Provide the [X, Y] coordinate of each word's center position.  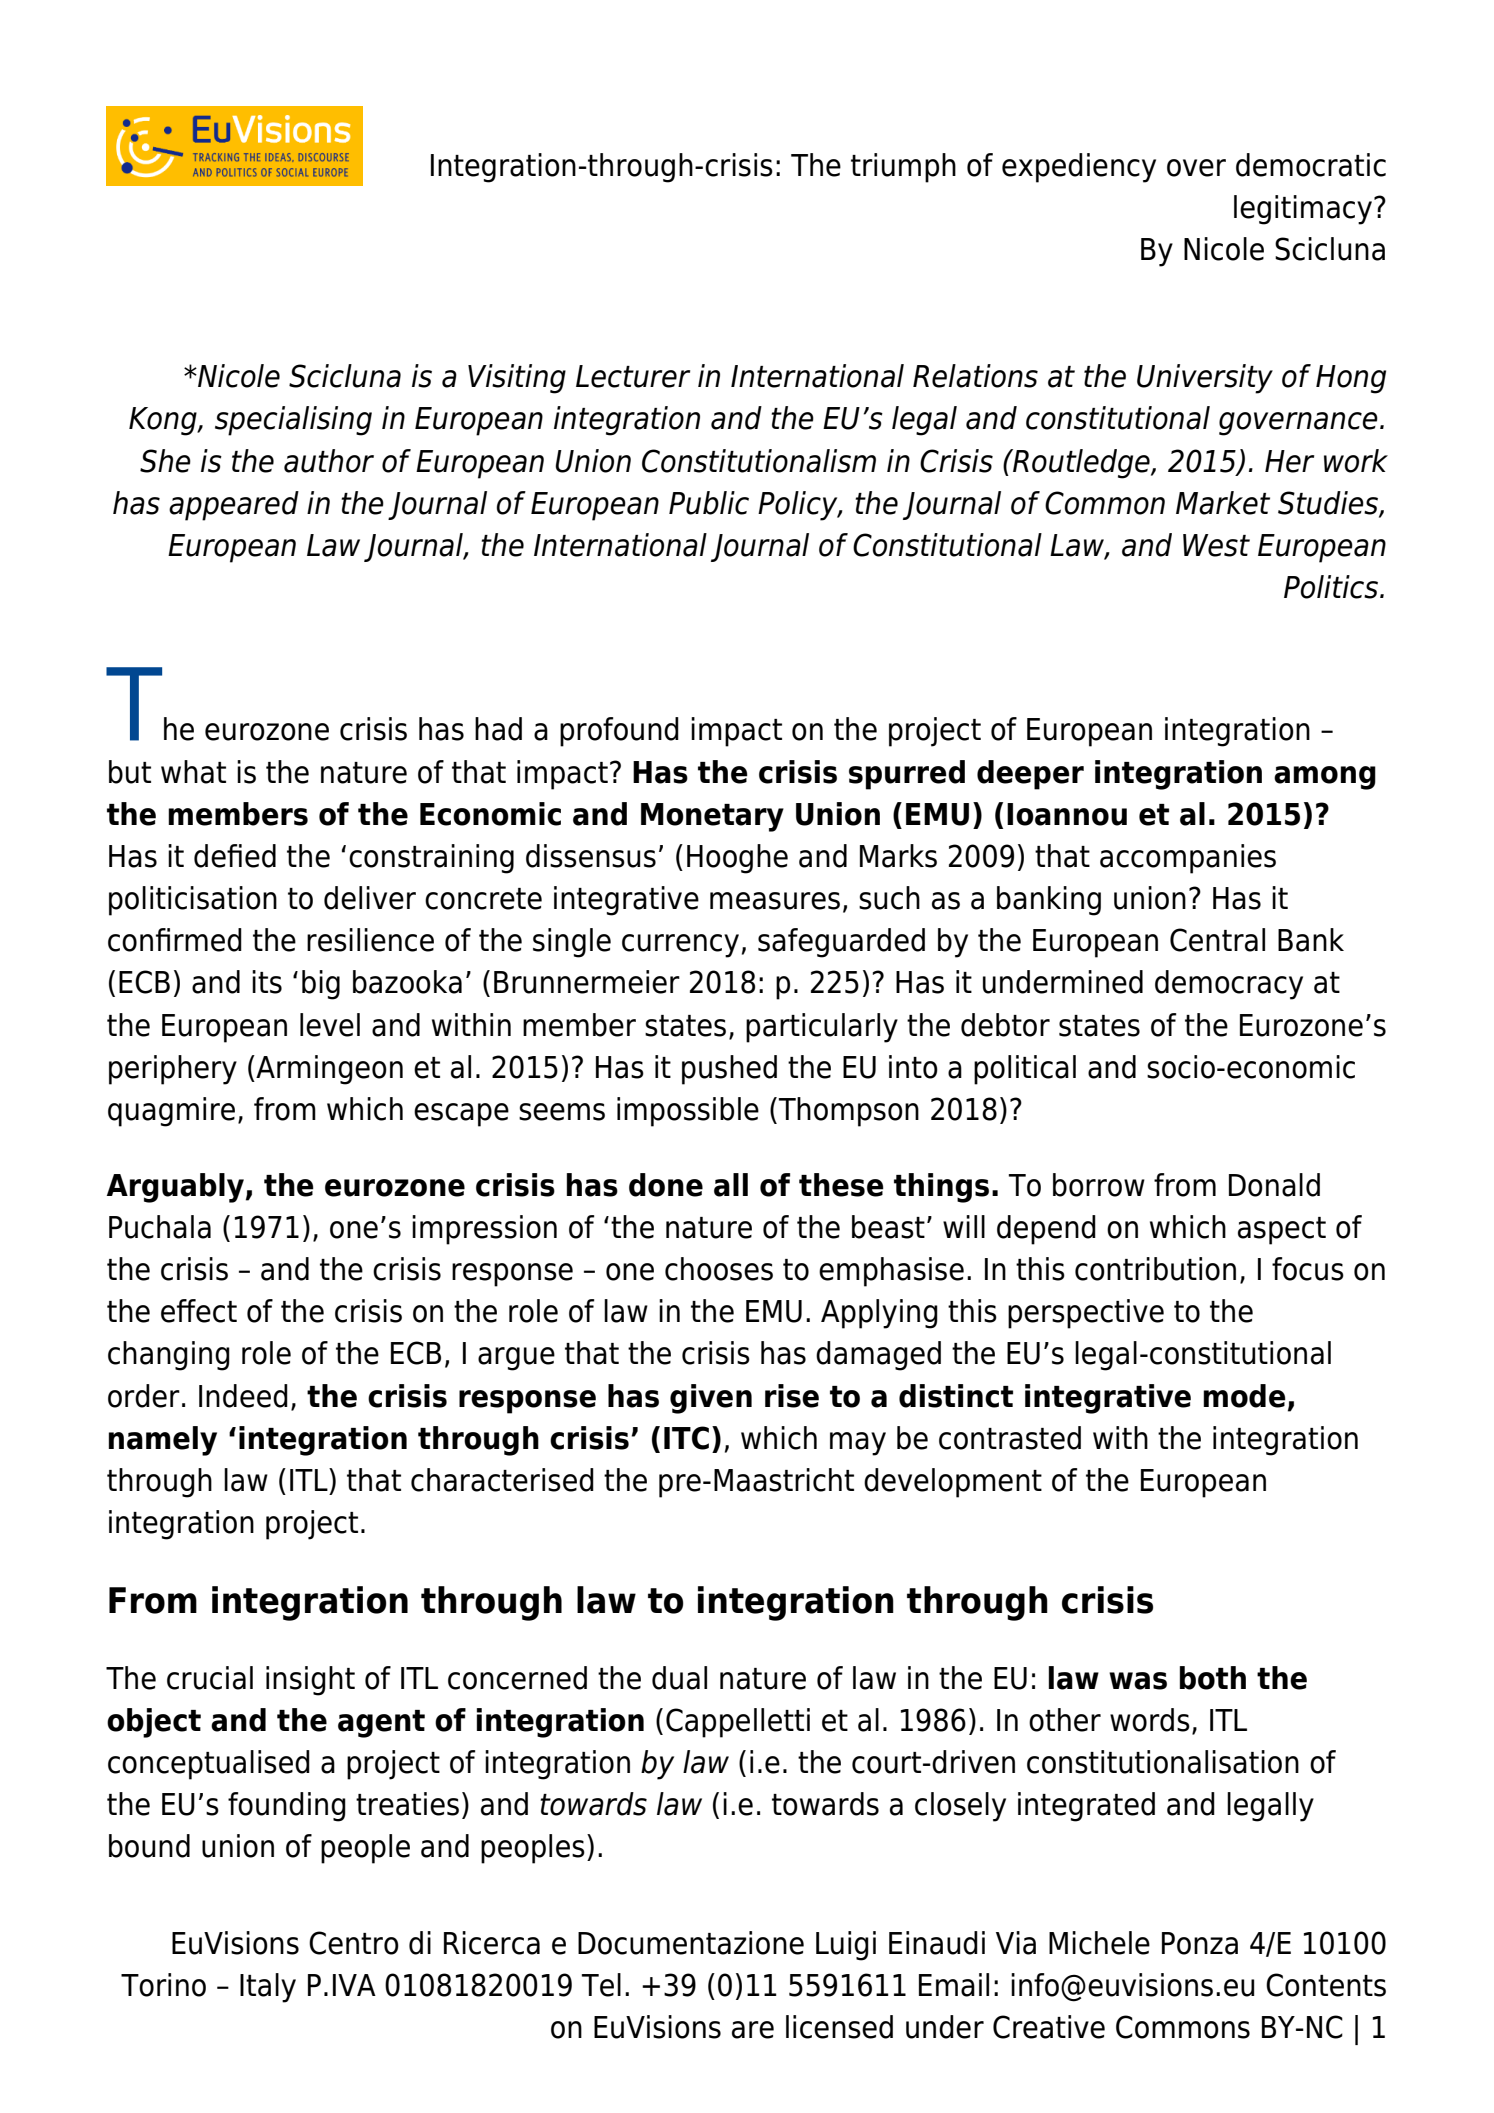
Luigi [846, 1946]
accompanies [1188, 859]
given [711, 1399]
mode [1244, 1396]
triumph [903, 168]
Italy [268, 1988]
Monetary [712, 817]
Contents [1326, 1985]
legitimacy [1304, 210]
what [193, 772]
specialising [293, 421]
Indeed [243, 1396]
